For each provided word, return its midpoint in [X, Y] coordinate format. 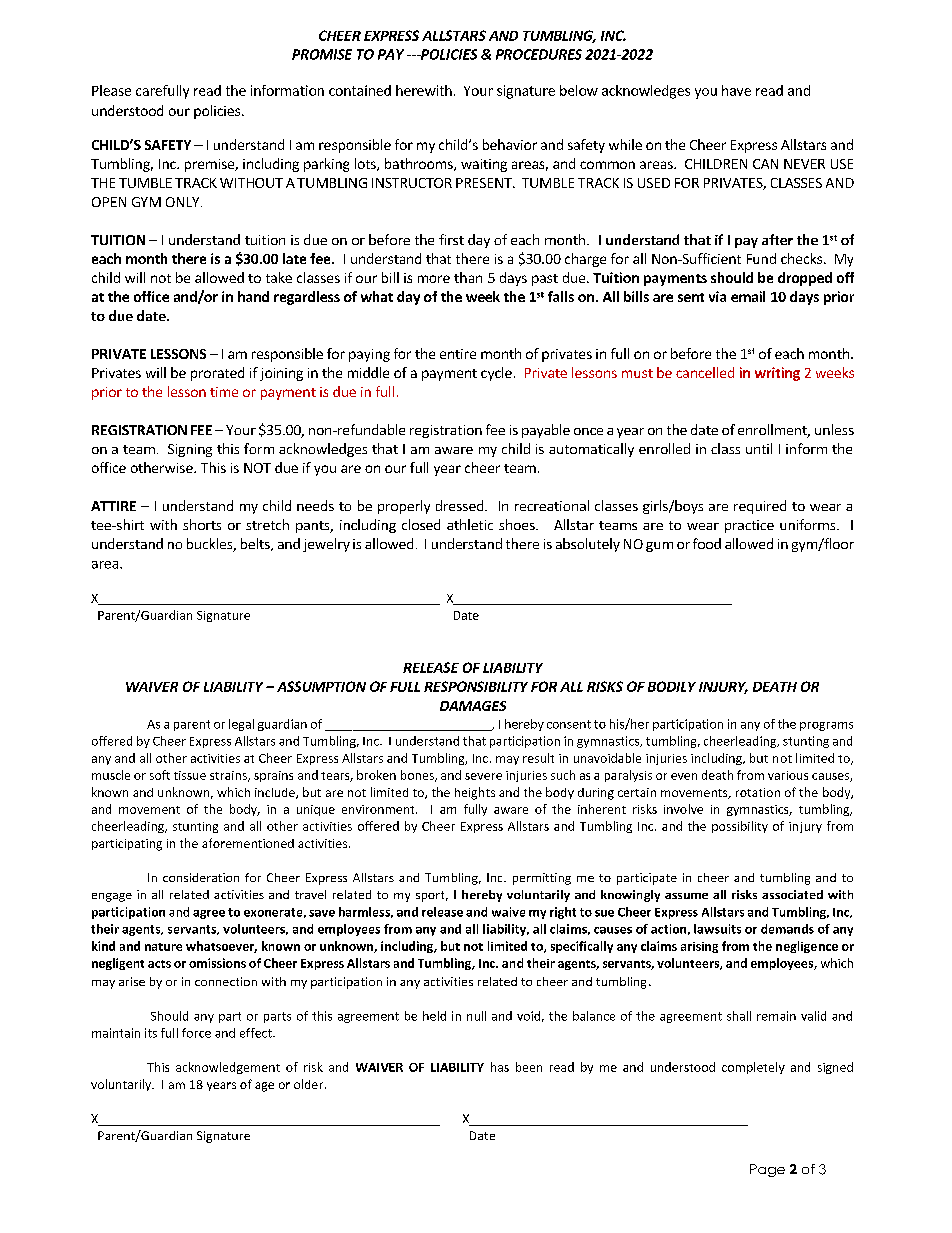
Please [111, 90]
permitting [542, 879]
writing [777, 374]
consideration [201, 877]
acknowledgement [228, 1068]
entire [458, 354]
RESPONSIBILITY [476, 686]
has [500, 1067]
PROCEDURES [539, 54]
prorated [217, 374]
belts [256, 544]
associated [792, 894]
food [707, 543]
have [736, 90]
